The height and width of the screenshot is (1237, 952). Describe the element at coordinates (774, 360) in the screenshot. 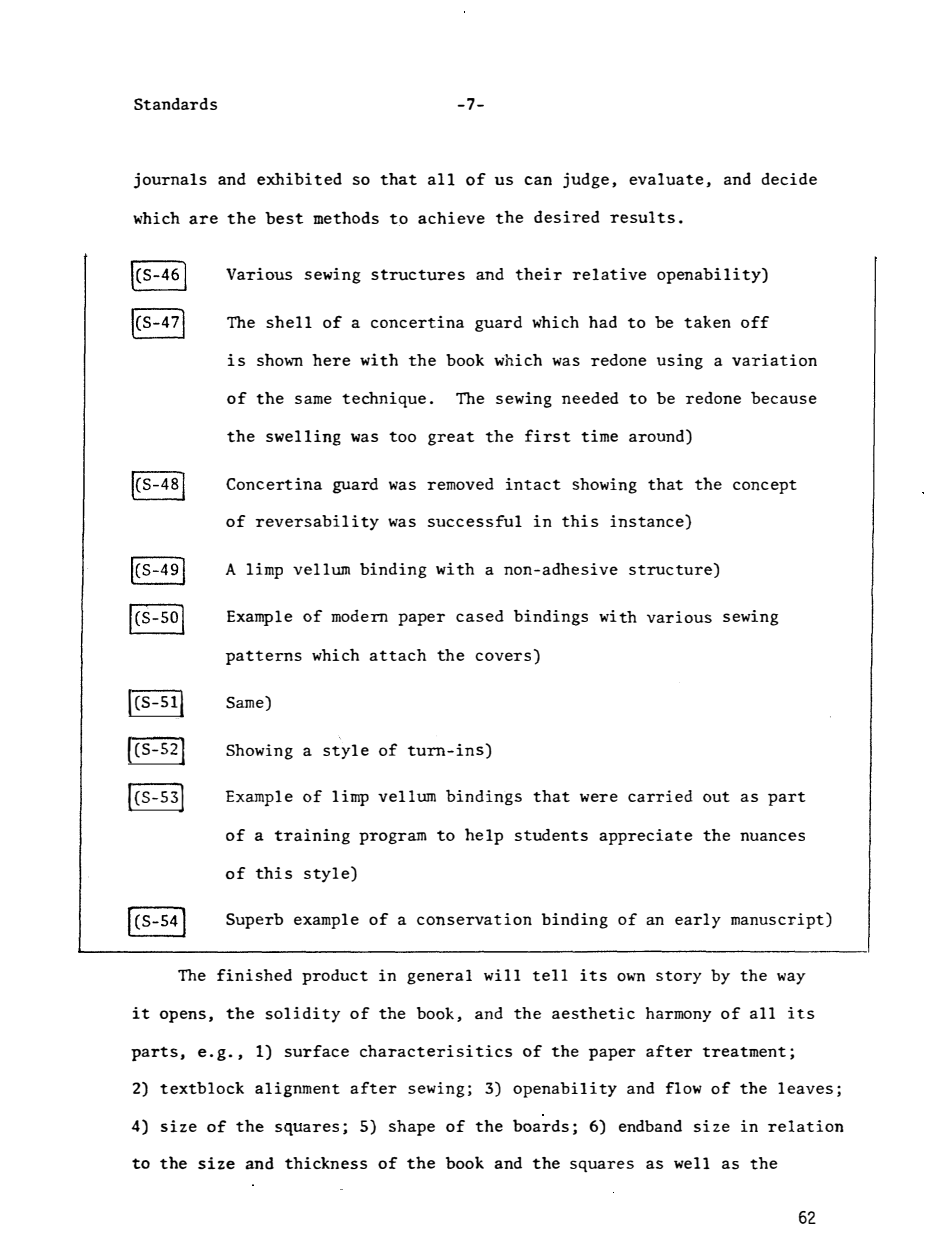

I see `variation` at that location.
